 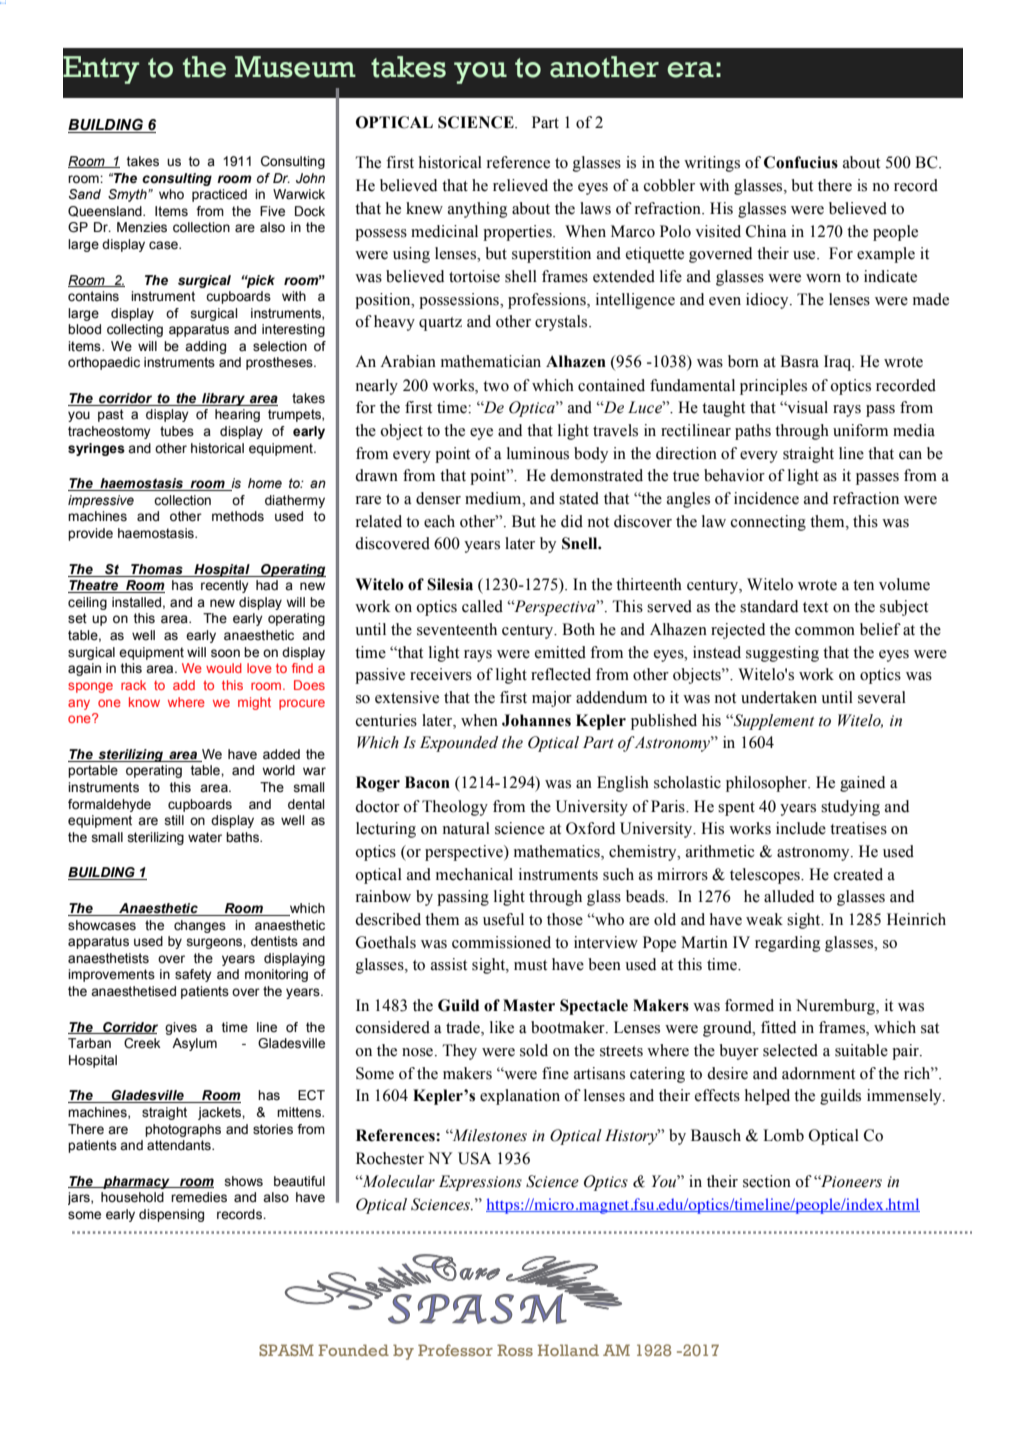 I want to click on know, so click(x=144, y=702).
